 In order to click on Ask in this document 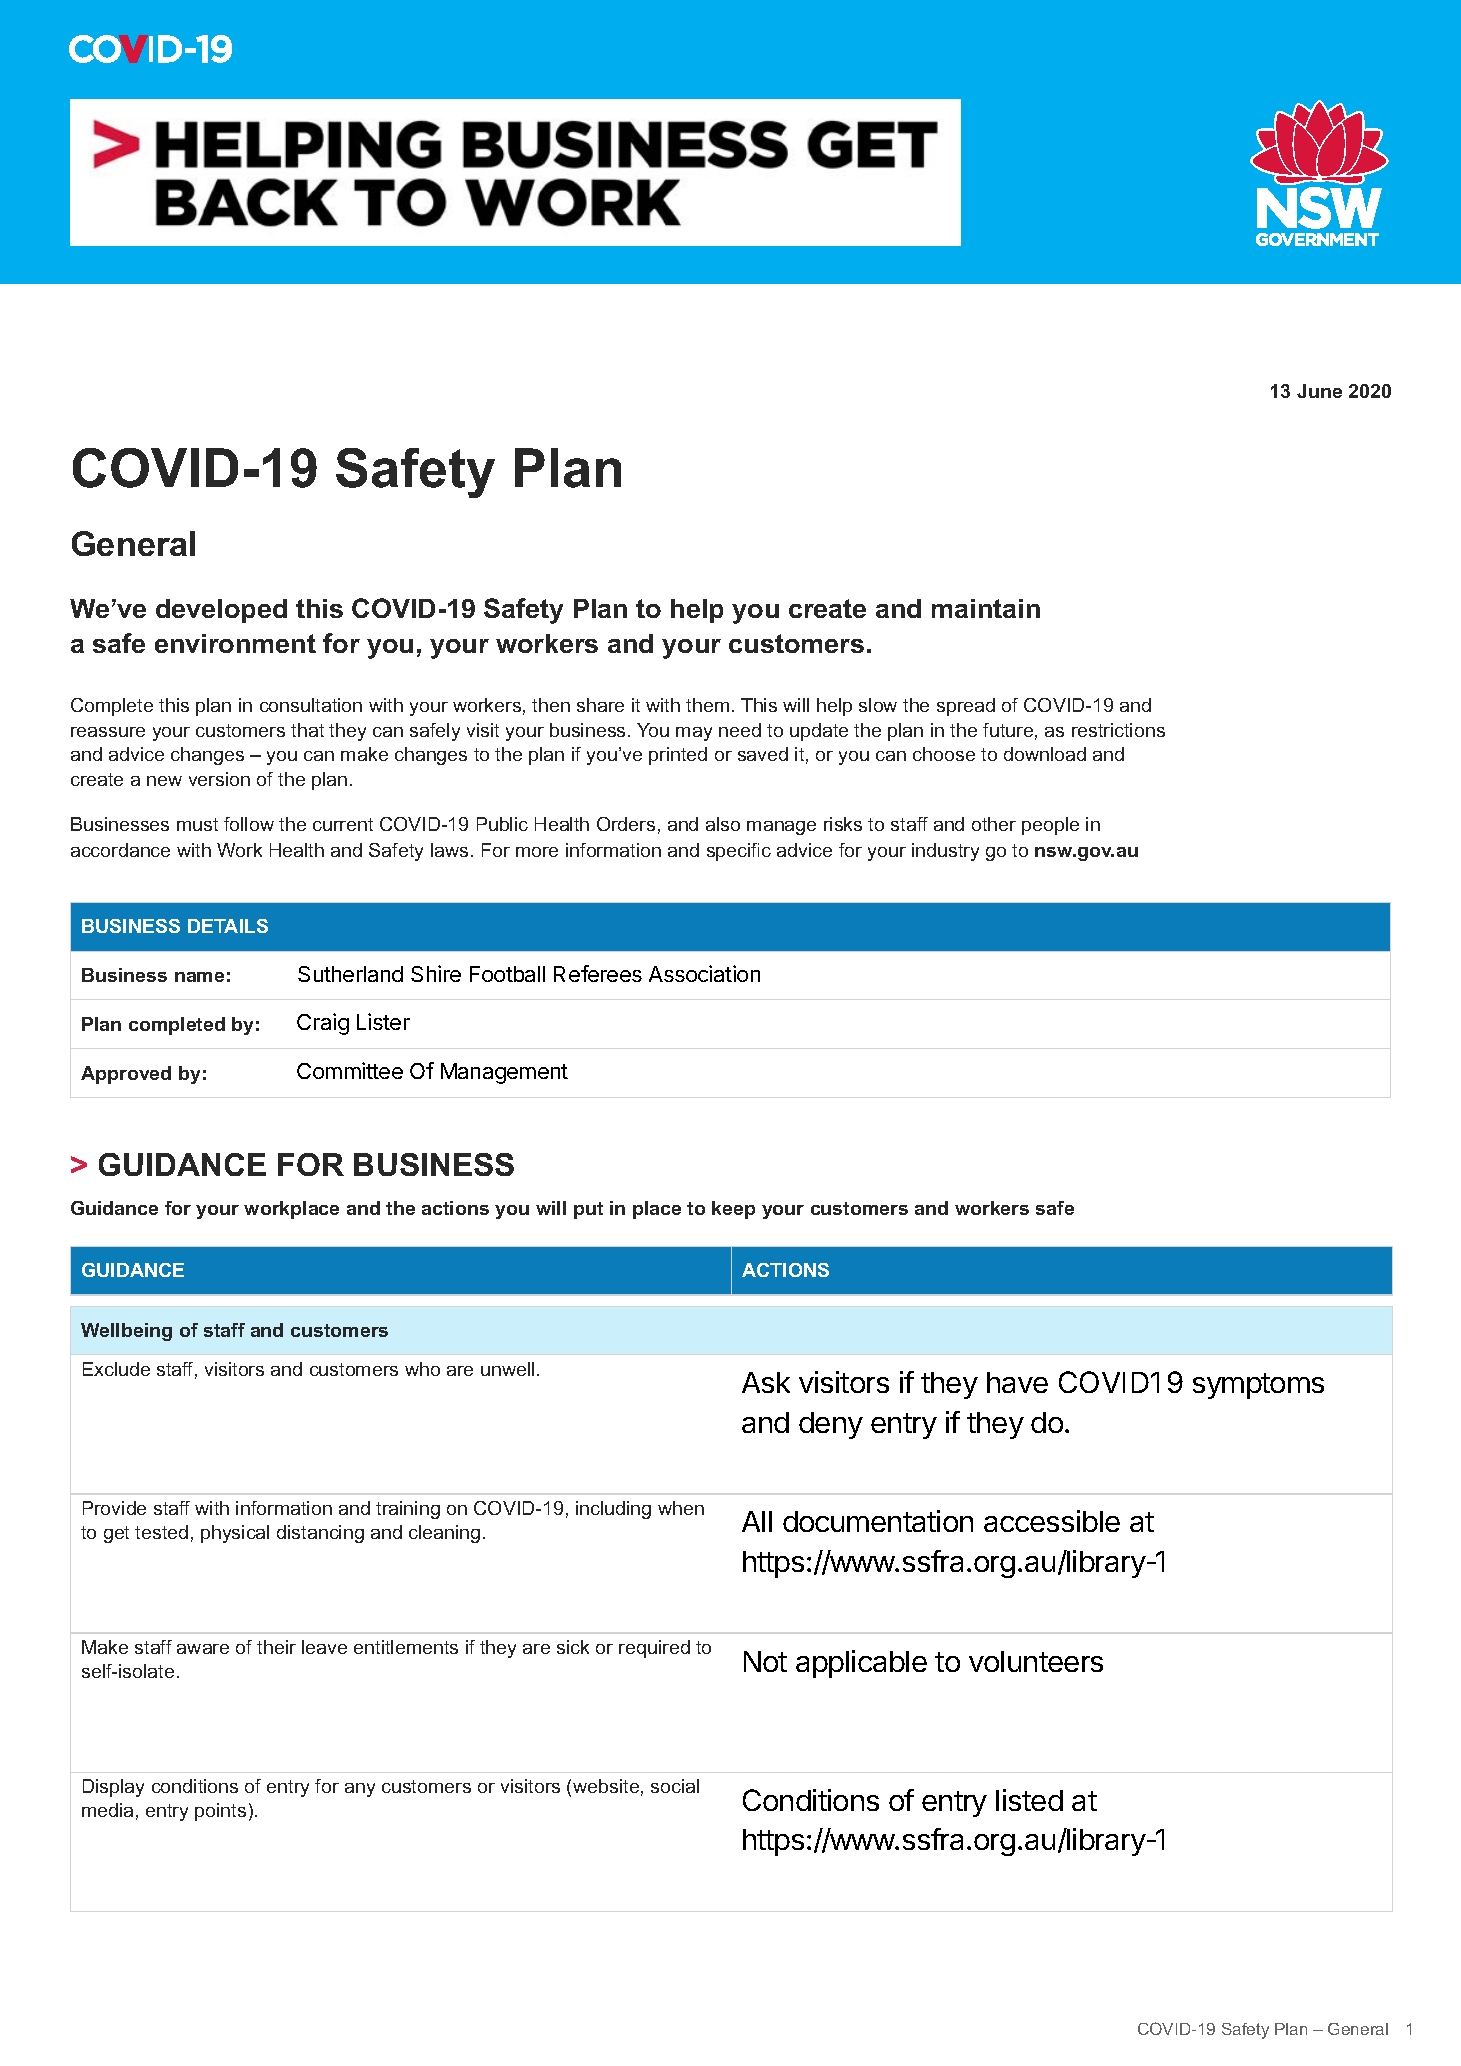, I will do `click(766, 1382)`.
